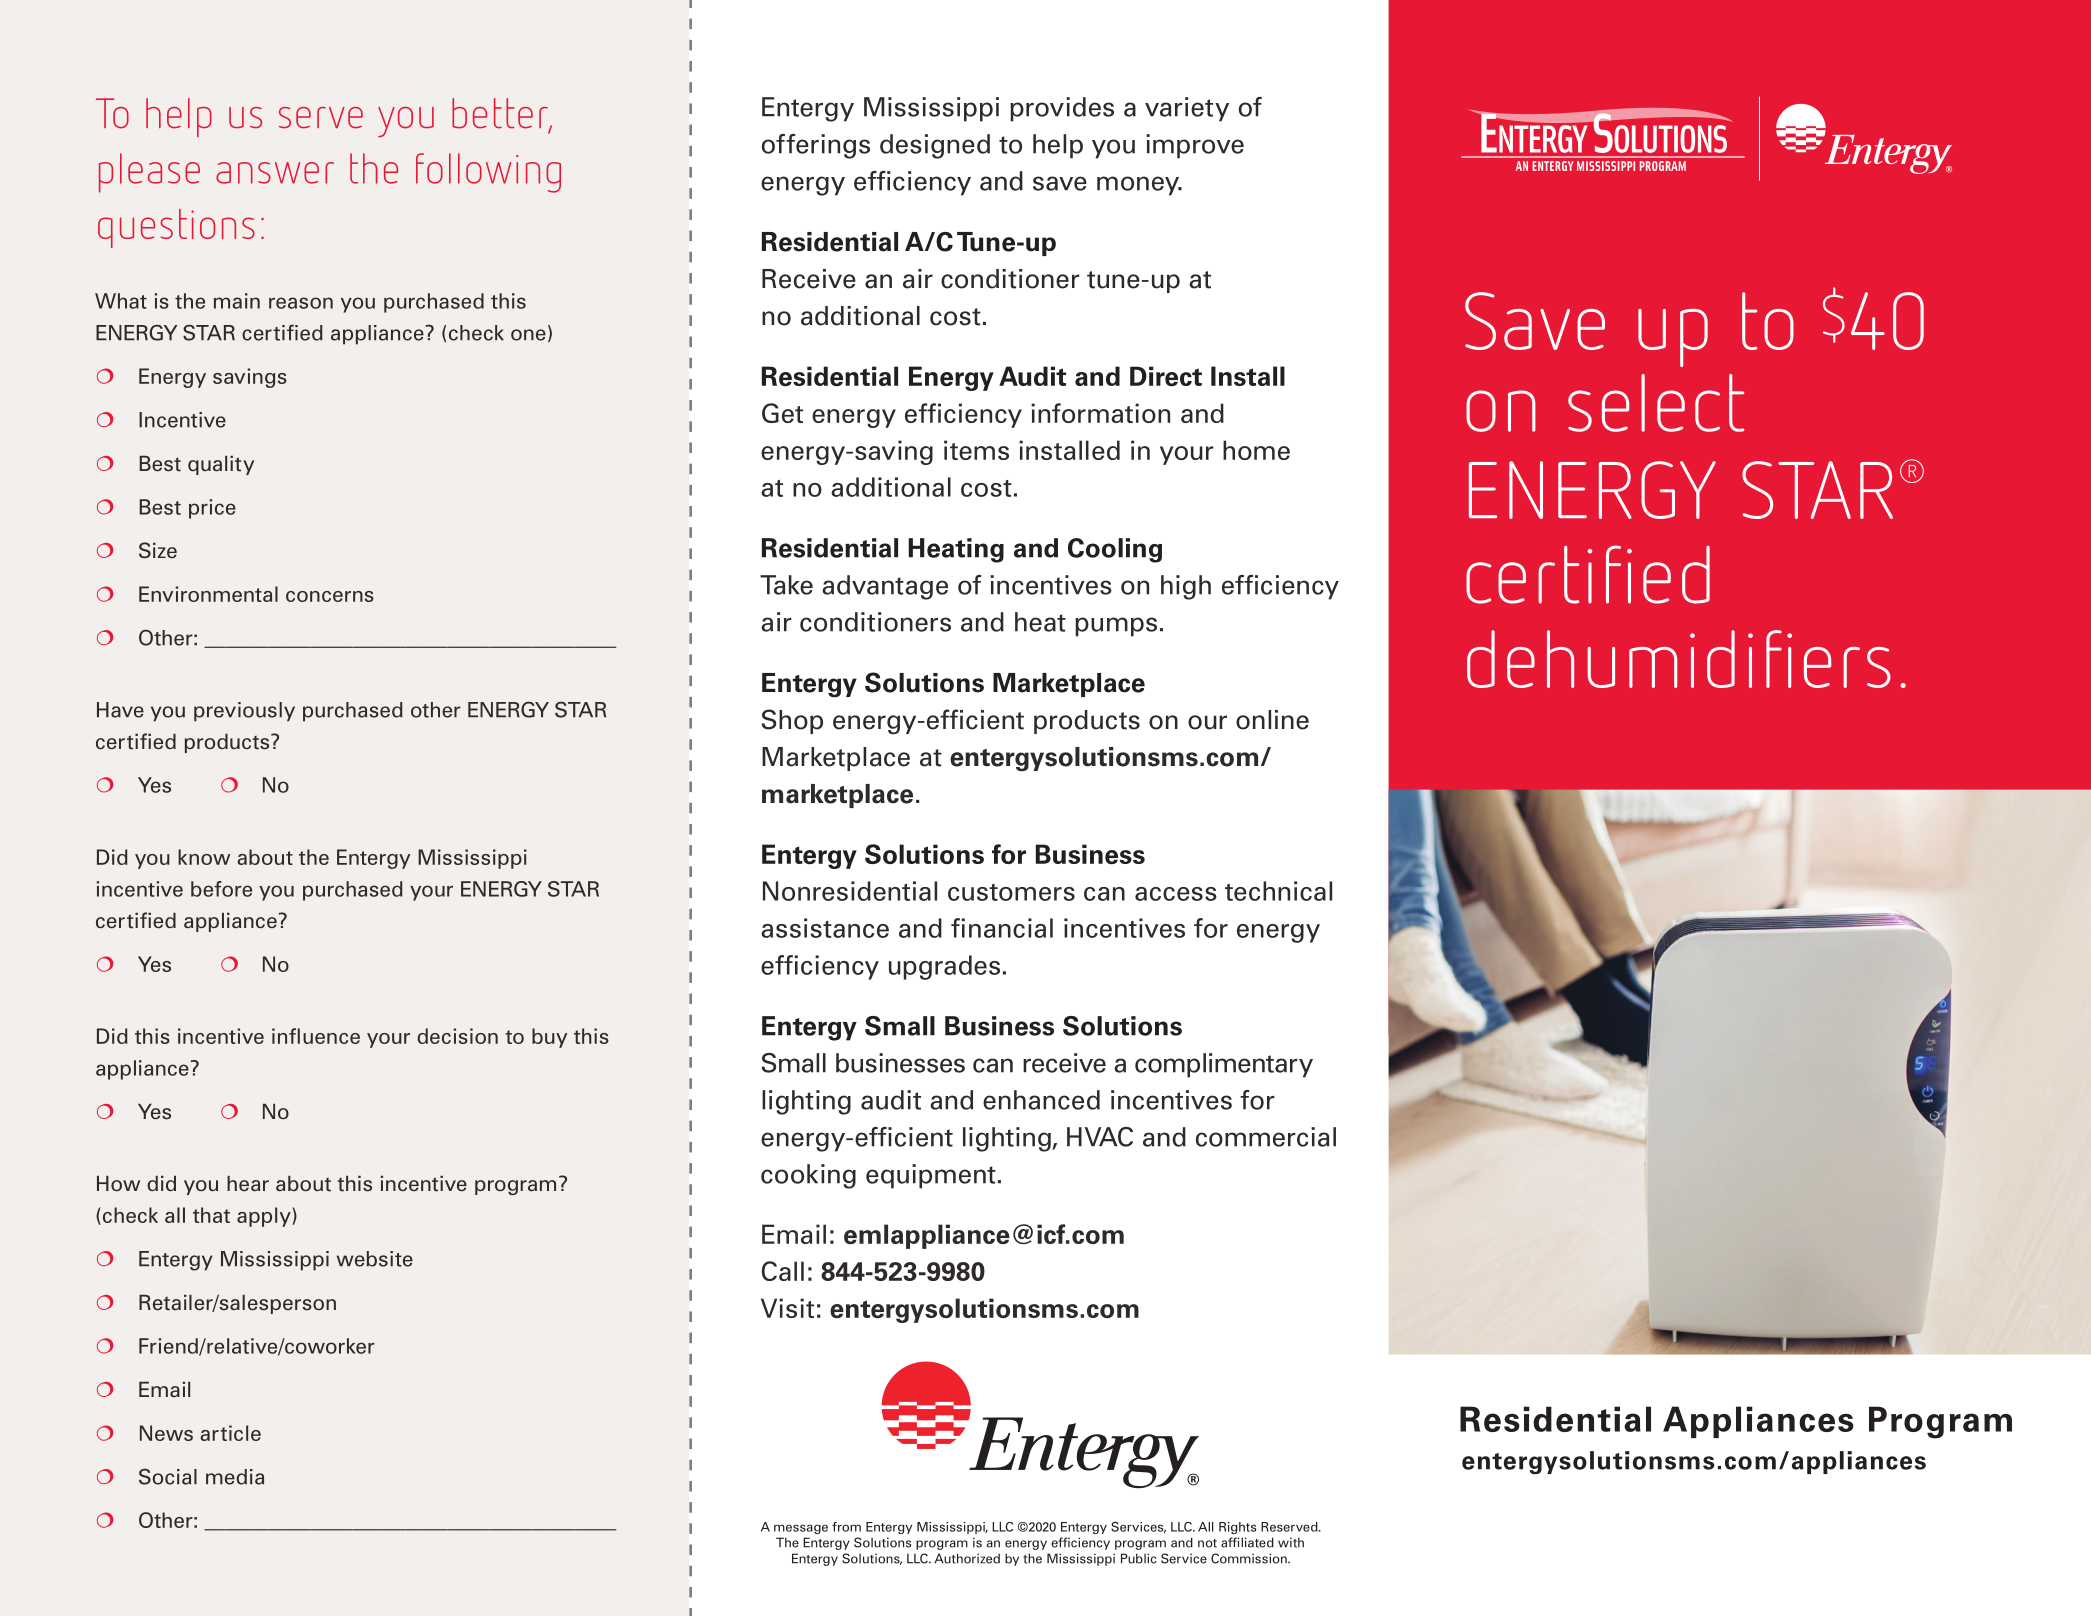 This image has width=2091, height=1616. Describe the element at coordinates (330, 596) in the image. I see `concerns` at that location.
